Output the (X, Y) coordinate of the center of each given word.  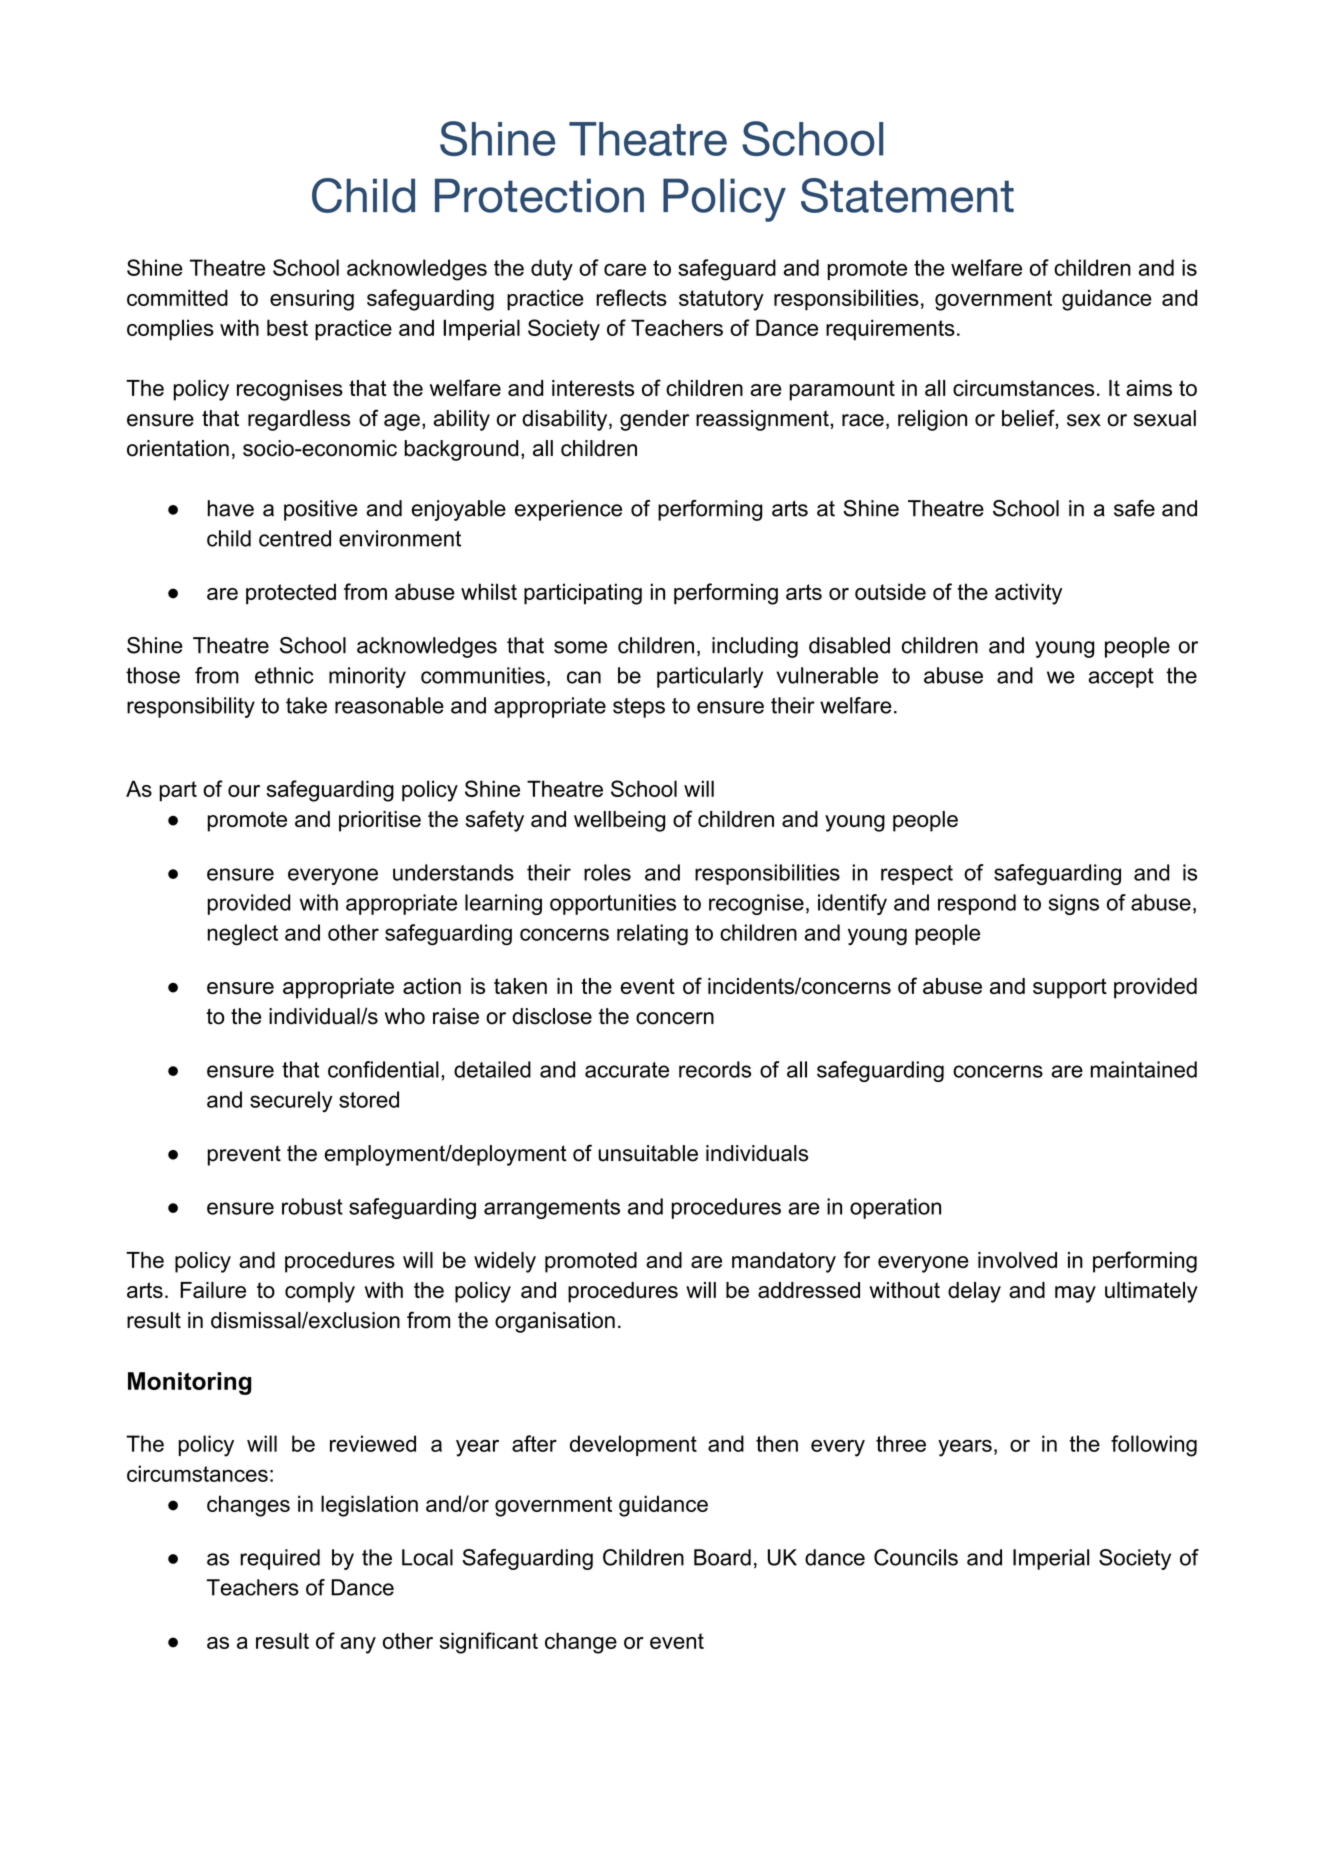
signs (1074, 904)
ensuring (312, 300)
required (280, 1559)
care (625, 270)
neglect (242, 935)
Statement (907, 195)
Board (722, 1557)
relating (652, 935)
